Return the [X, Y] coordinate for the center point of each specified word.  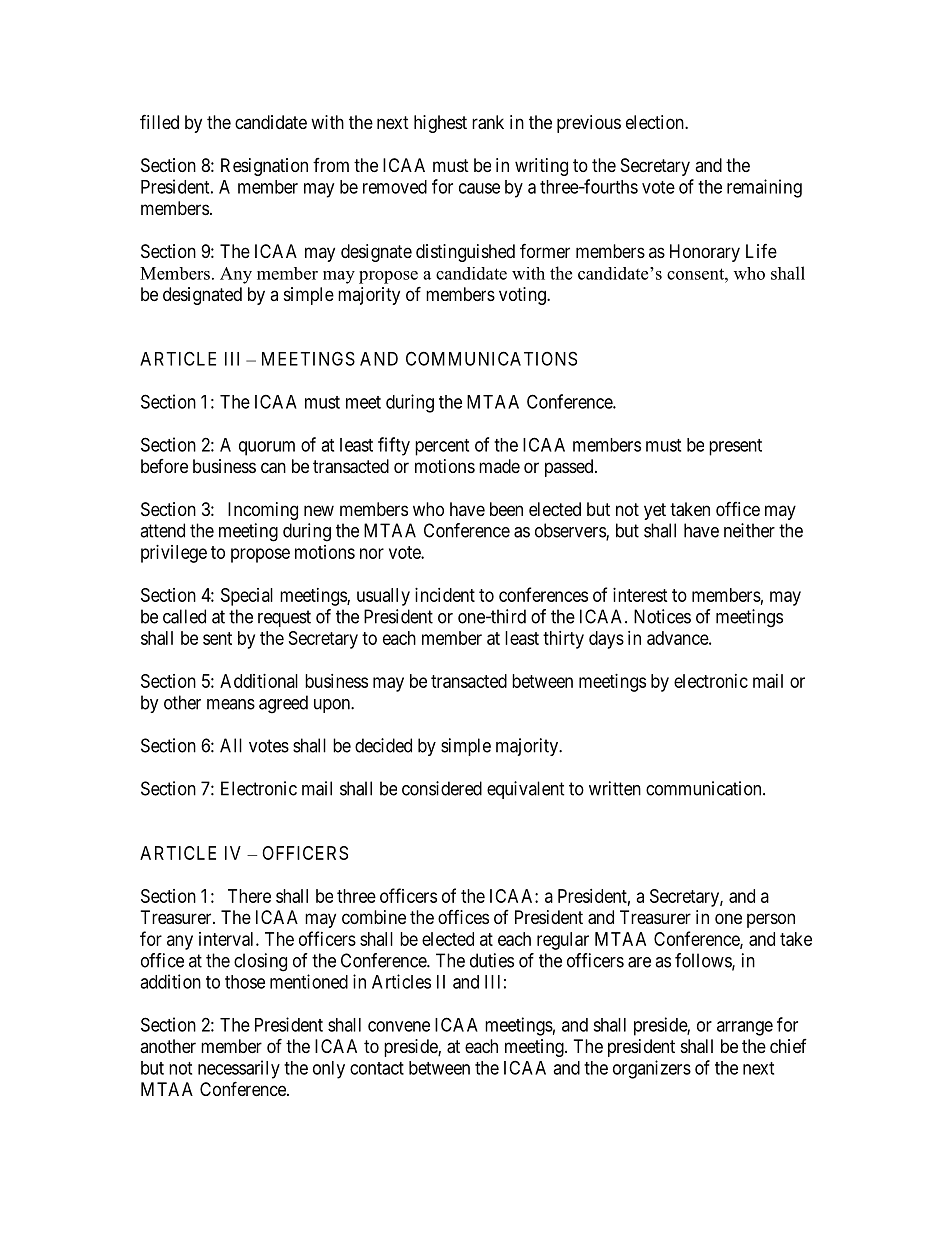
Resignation [264, 167]
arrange [745, 1028]
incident [445, 595]
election [656, 122]
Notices [662, 616]
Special [247, 597]
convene [399, 1026]
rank [488, 122]
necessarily [239, 1069]
